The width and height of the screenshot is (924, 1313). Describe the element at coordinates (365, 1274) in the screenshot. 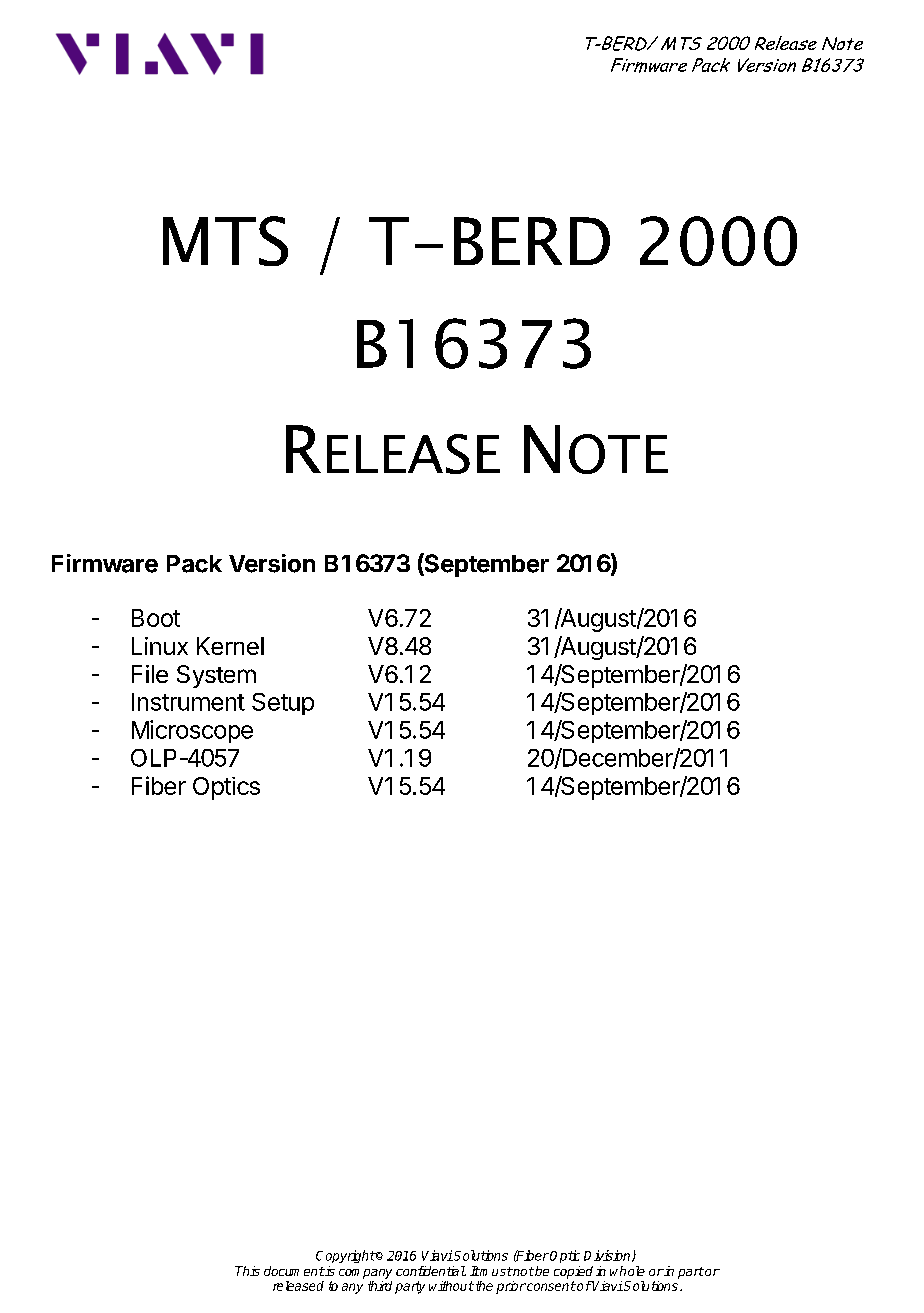

I see `company` at that location.
